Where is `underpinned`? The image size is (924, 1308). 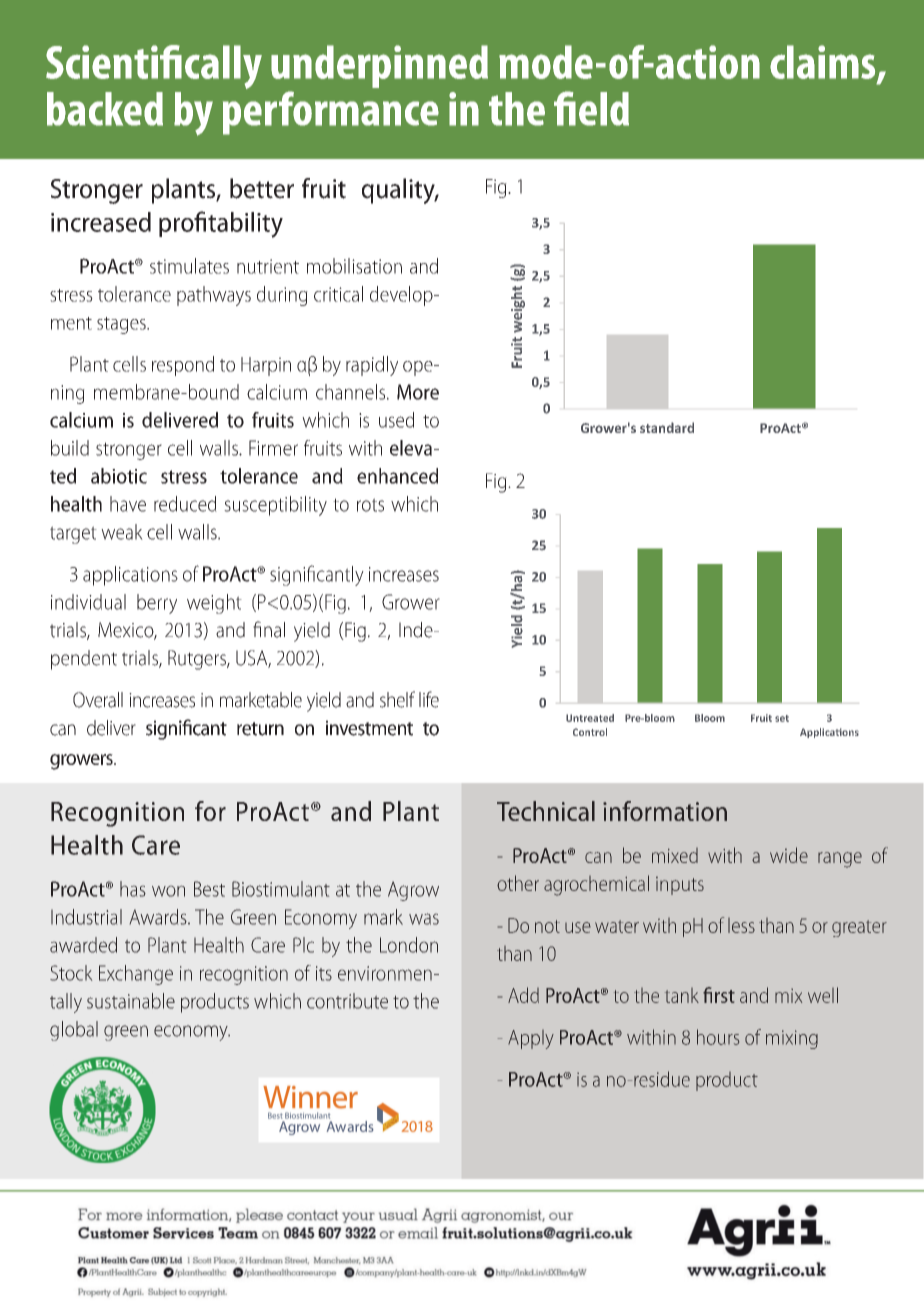
underpinned is located at coordinates (379, 66).
